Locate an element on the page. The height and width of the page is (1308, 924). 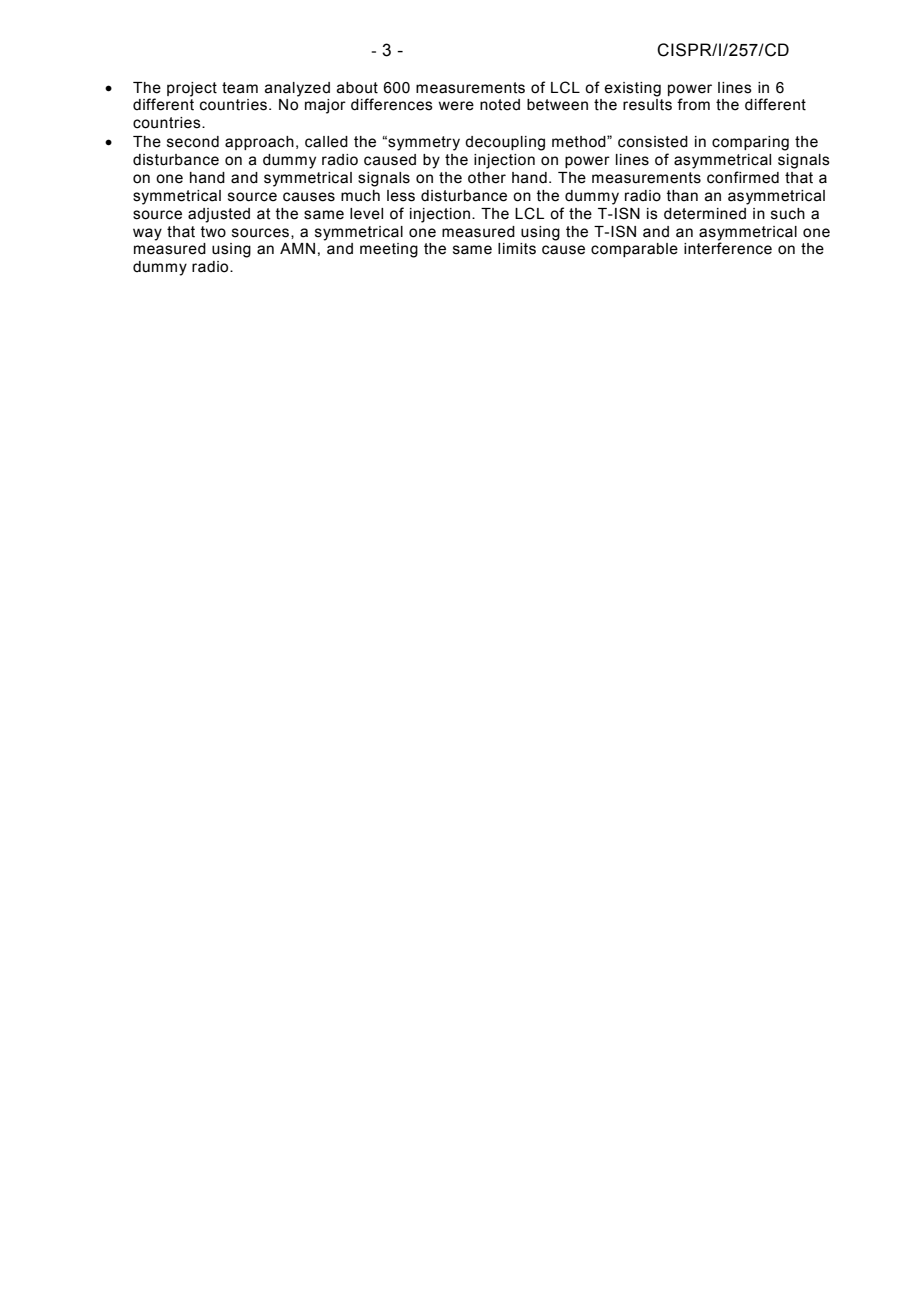
AMN is located at coordinates (297, 248).
